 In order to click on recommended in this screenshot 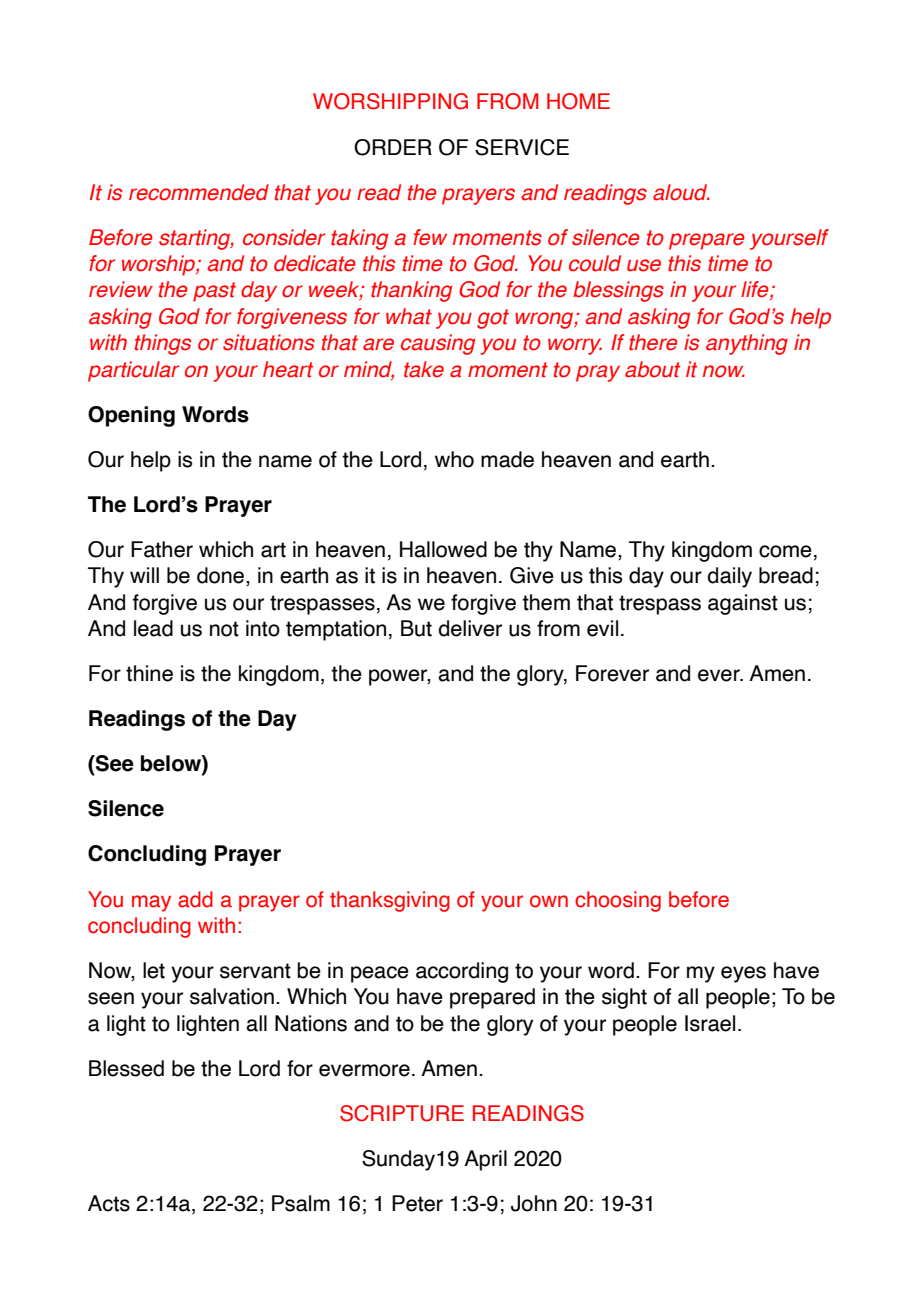, I will do `click(199, 192)`.
